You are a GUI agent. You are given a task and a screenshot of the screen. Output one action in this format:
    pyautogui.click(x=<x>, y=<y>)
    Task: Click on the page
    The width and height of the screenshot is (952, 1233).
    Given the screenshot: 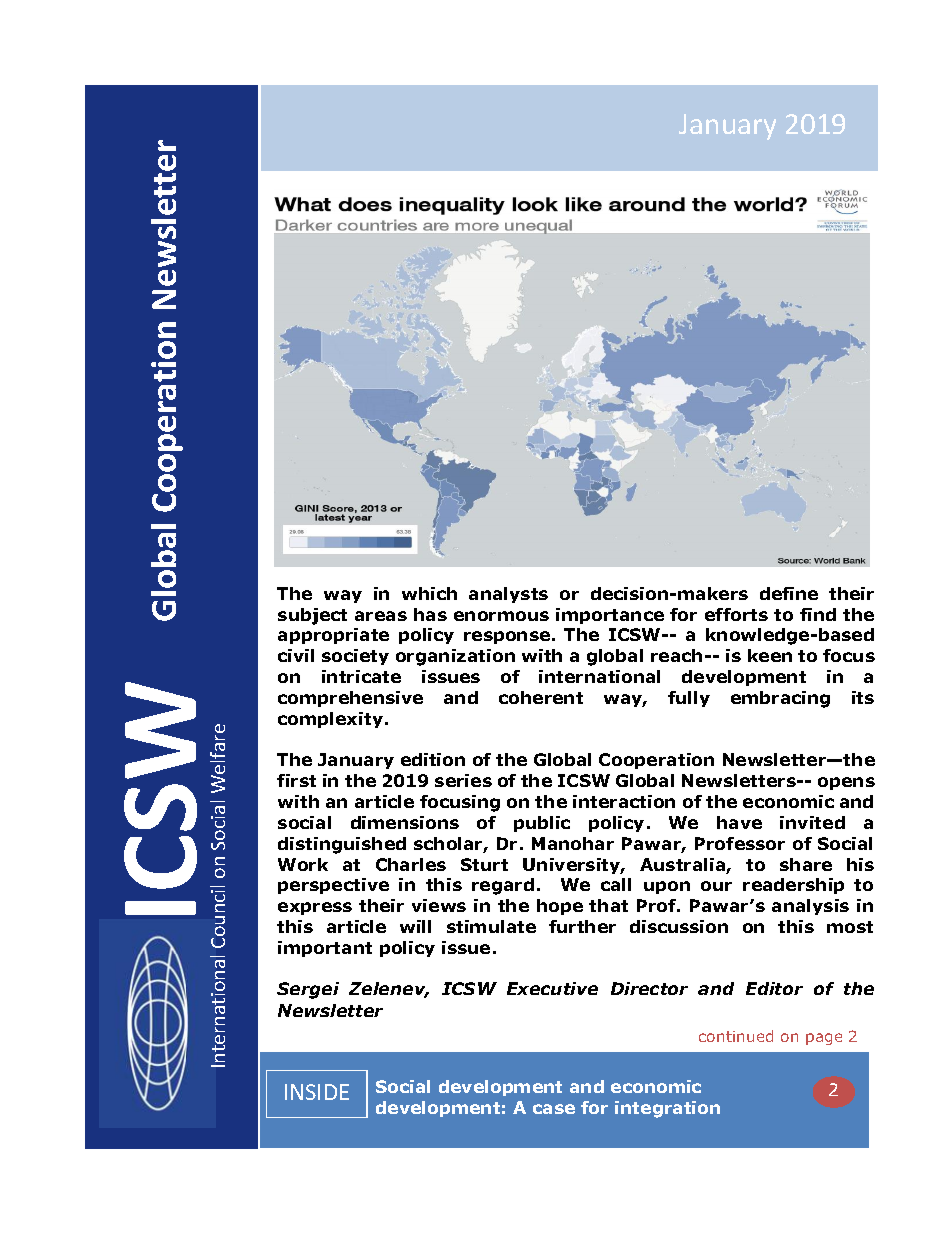 What is the action you would take?
    pyautogui.click(x=824, y=1039)
